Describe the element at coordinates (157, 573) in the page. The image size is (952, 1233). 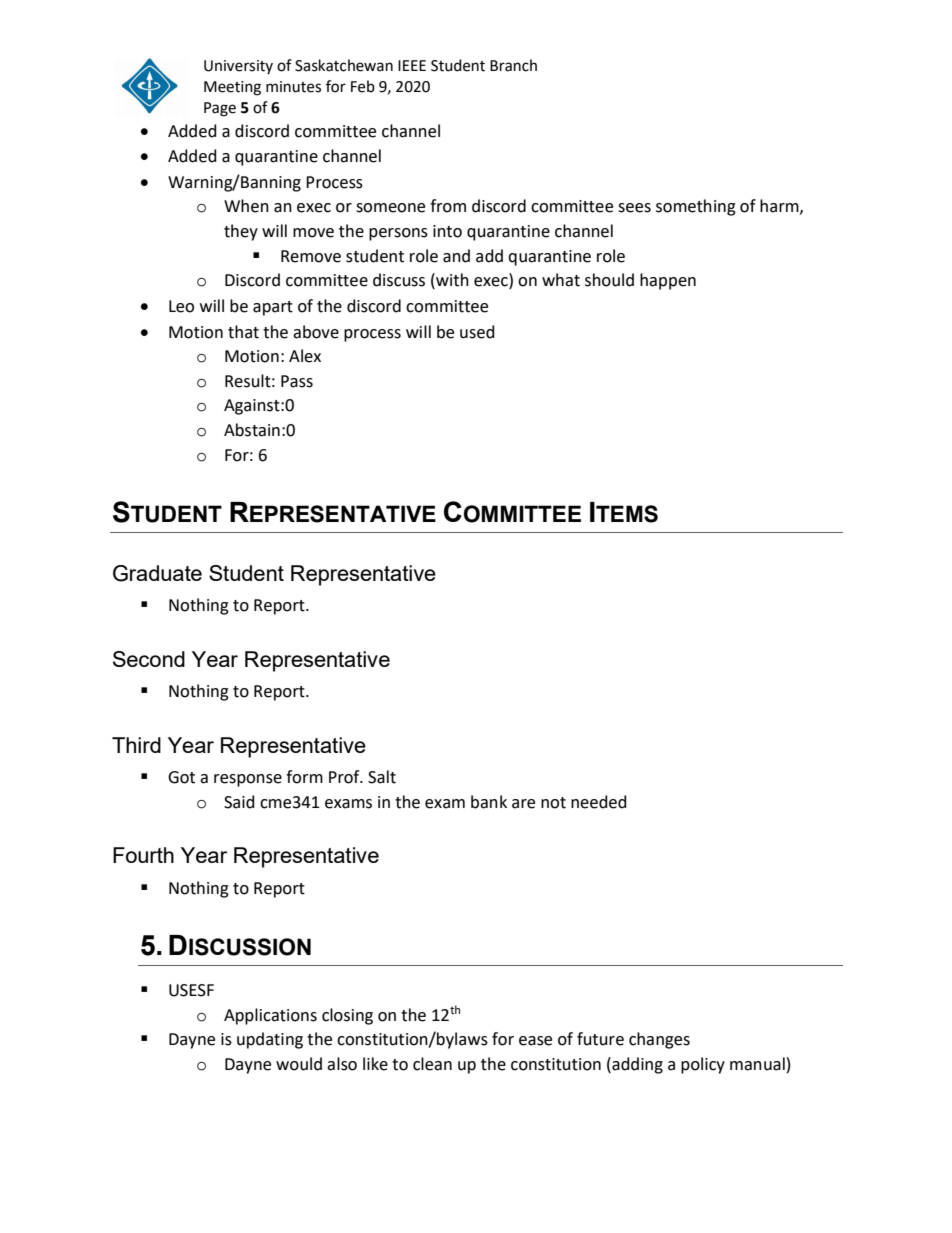
I see `Graduate` at that location.
